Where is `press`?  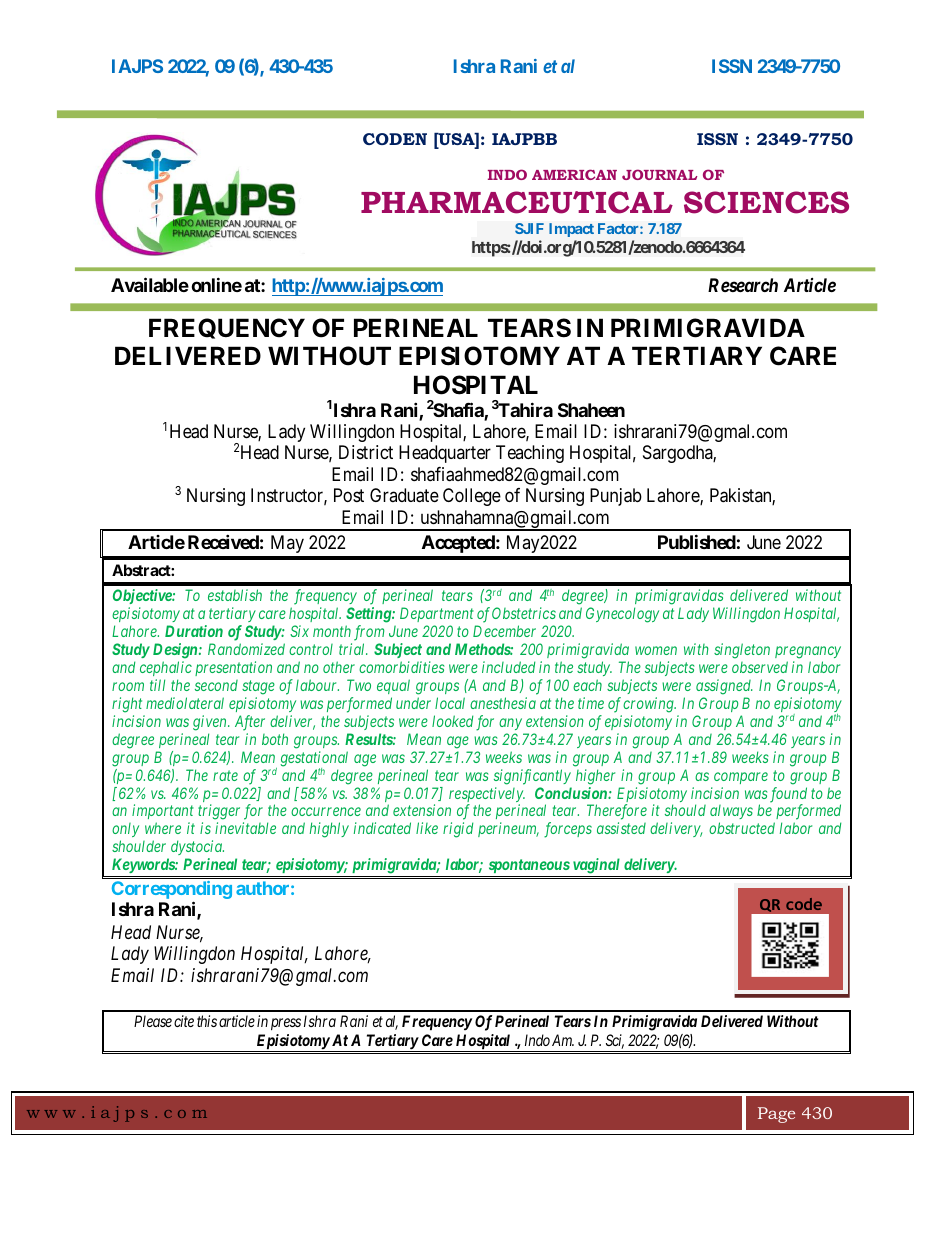 press is located at coordinates (286, 1024).
